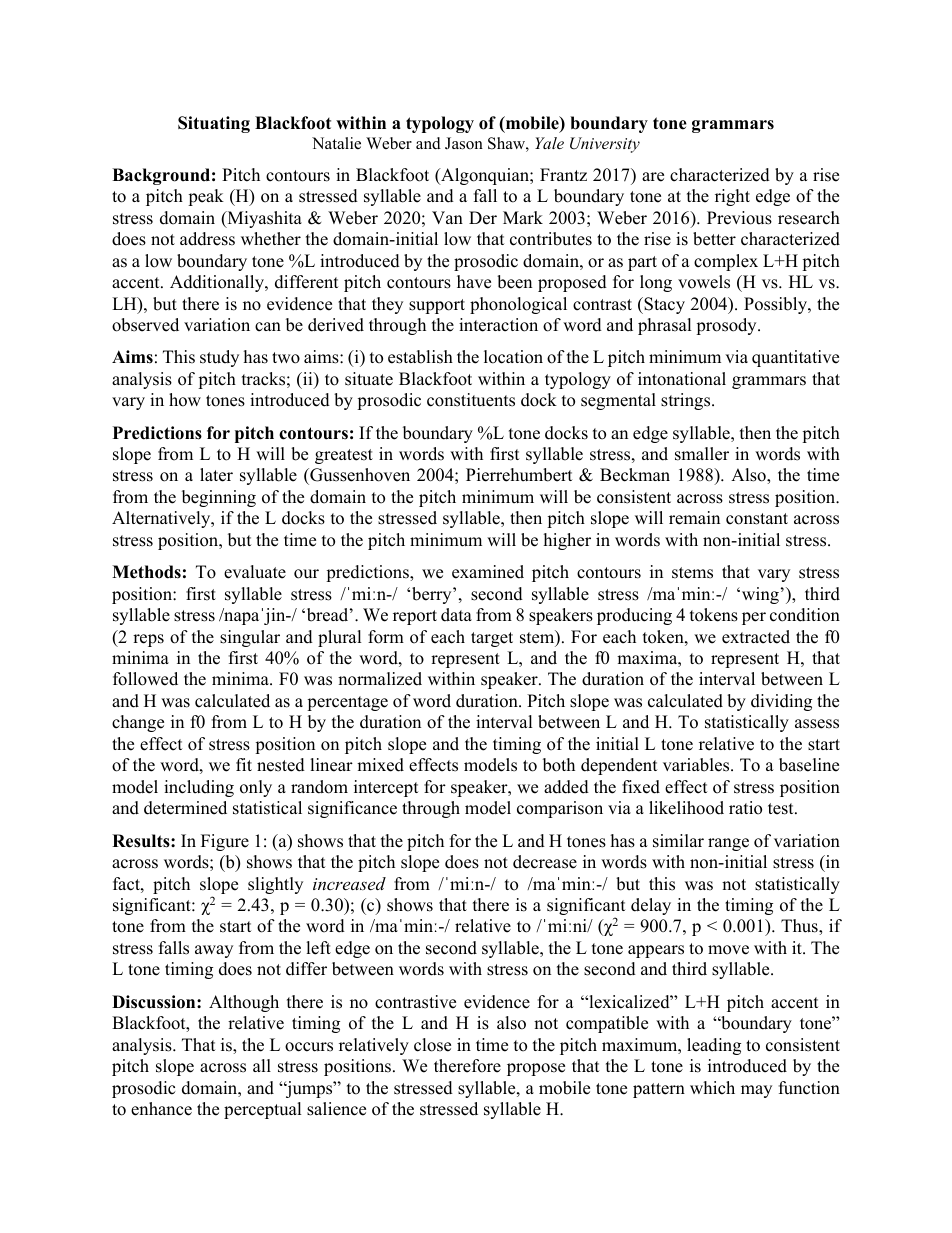 Image resolution: width=952 pixels, height=1233 pixels. I want to click on Situating, so click(214, 124).
